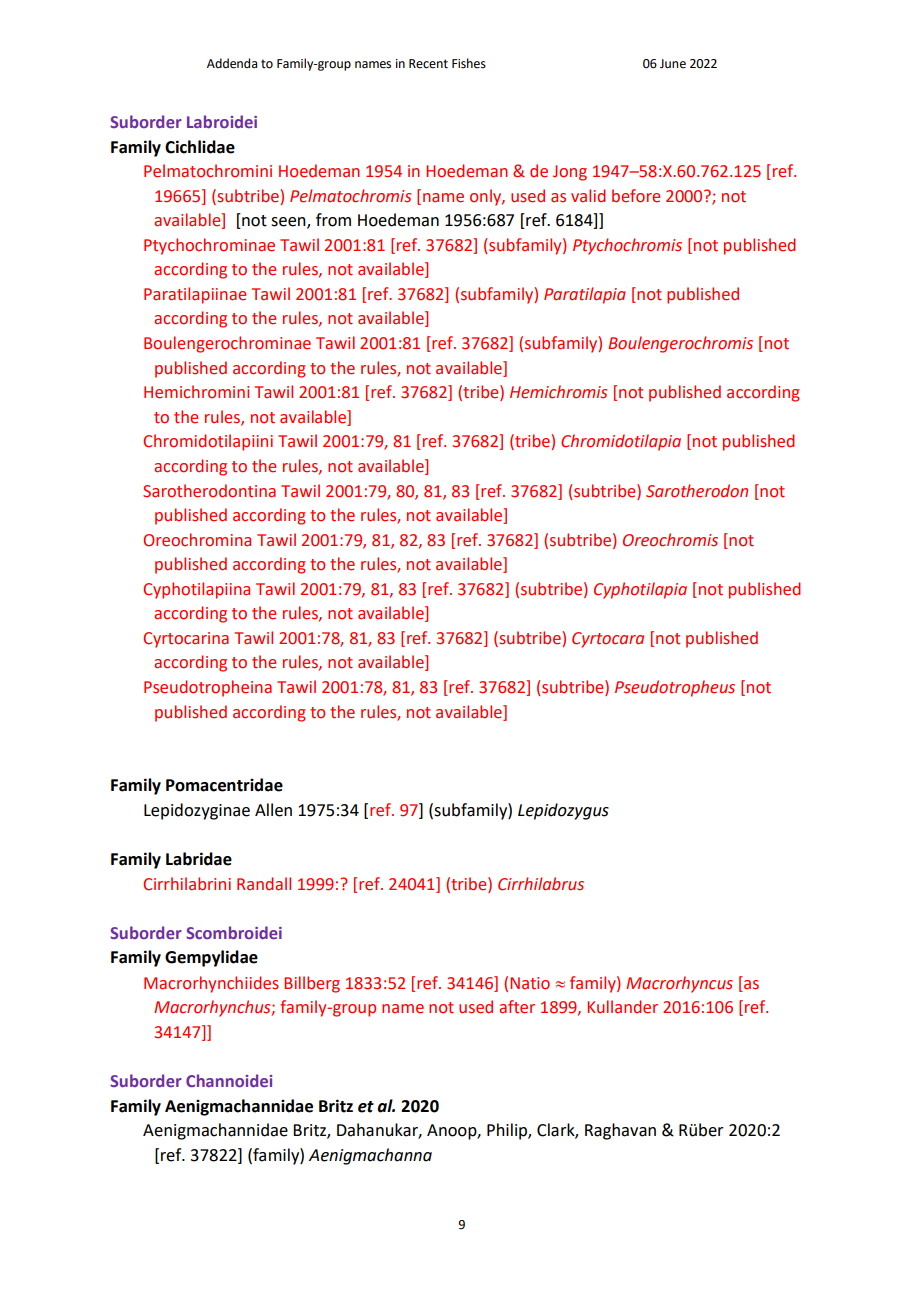 The image size is (924, 1308). Describe the element at coordinates (232, 63) in the screenshot. I see `Addenda` at that location.
